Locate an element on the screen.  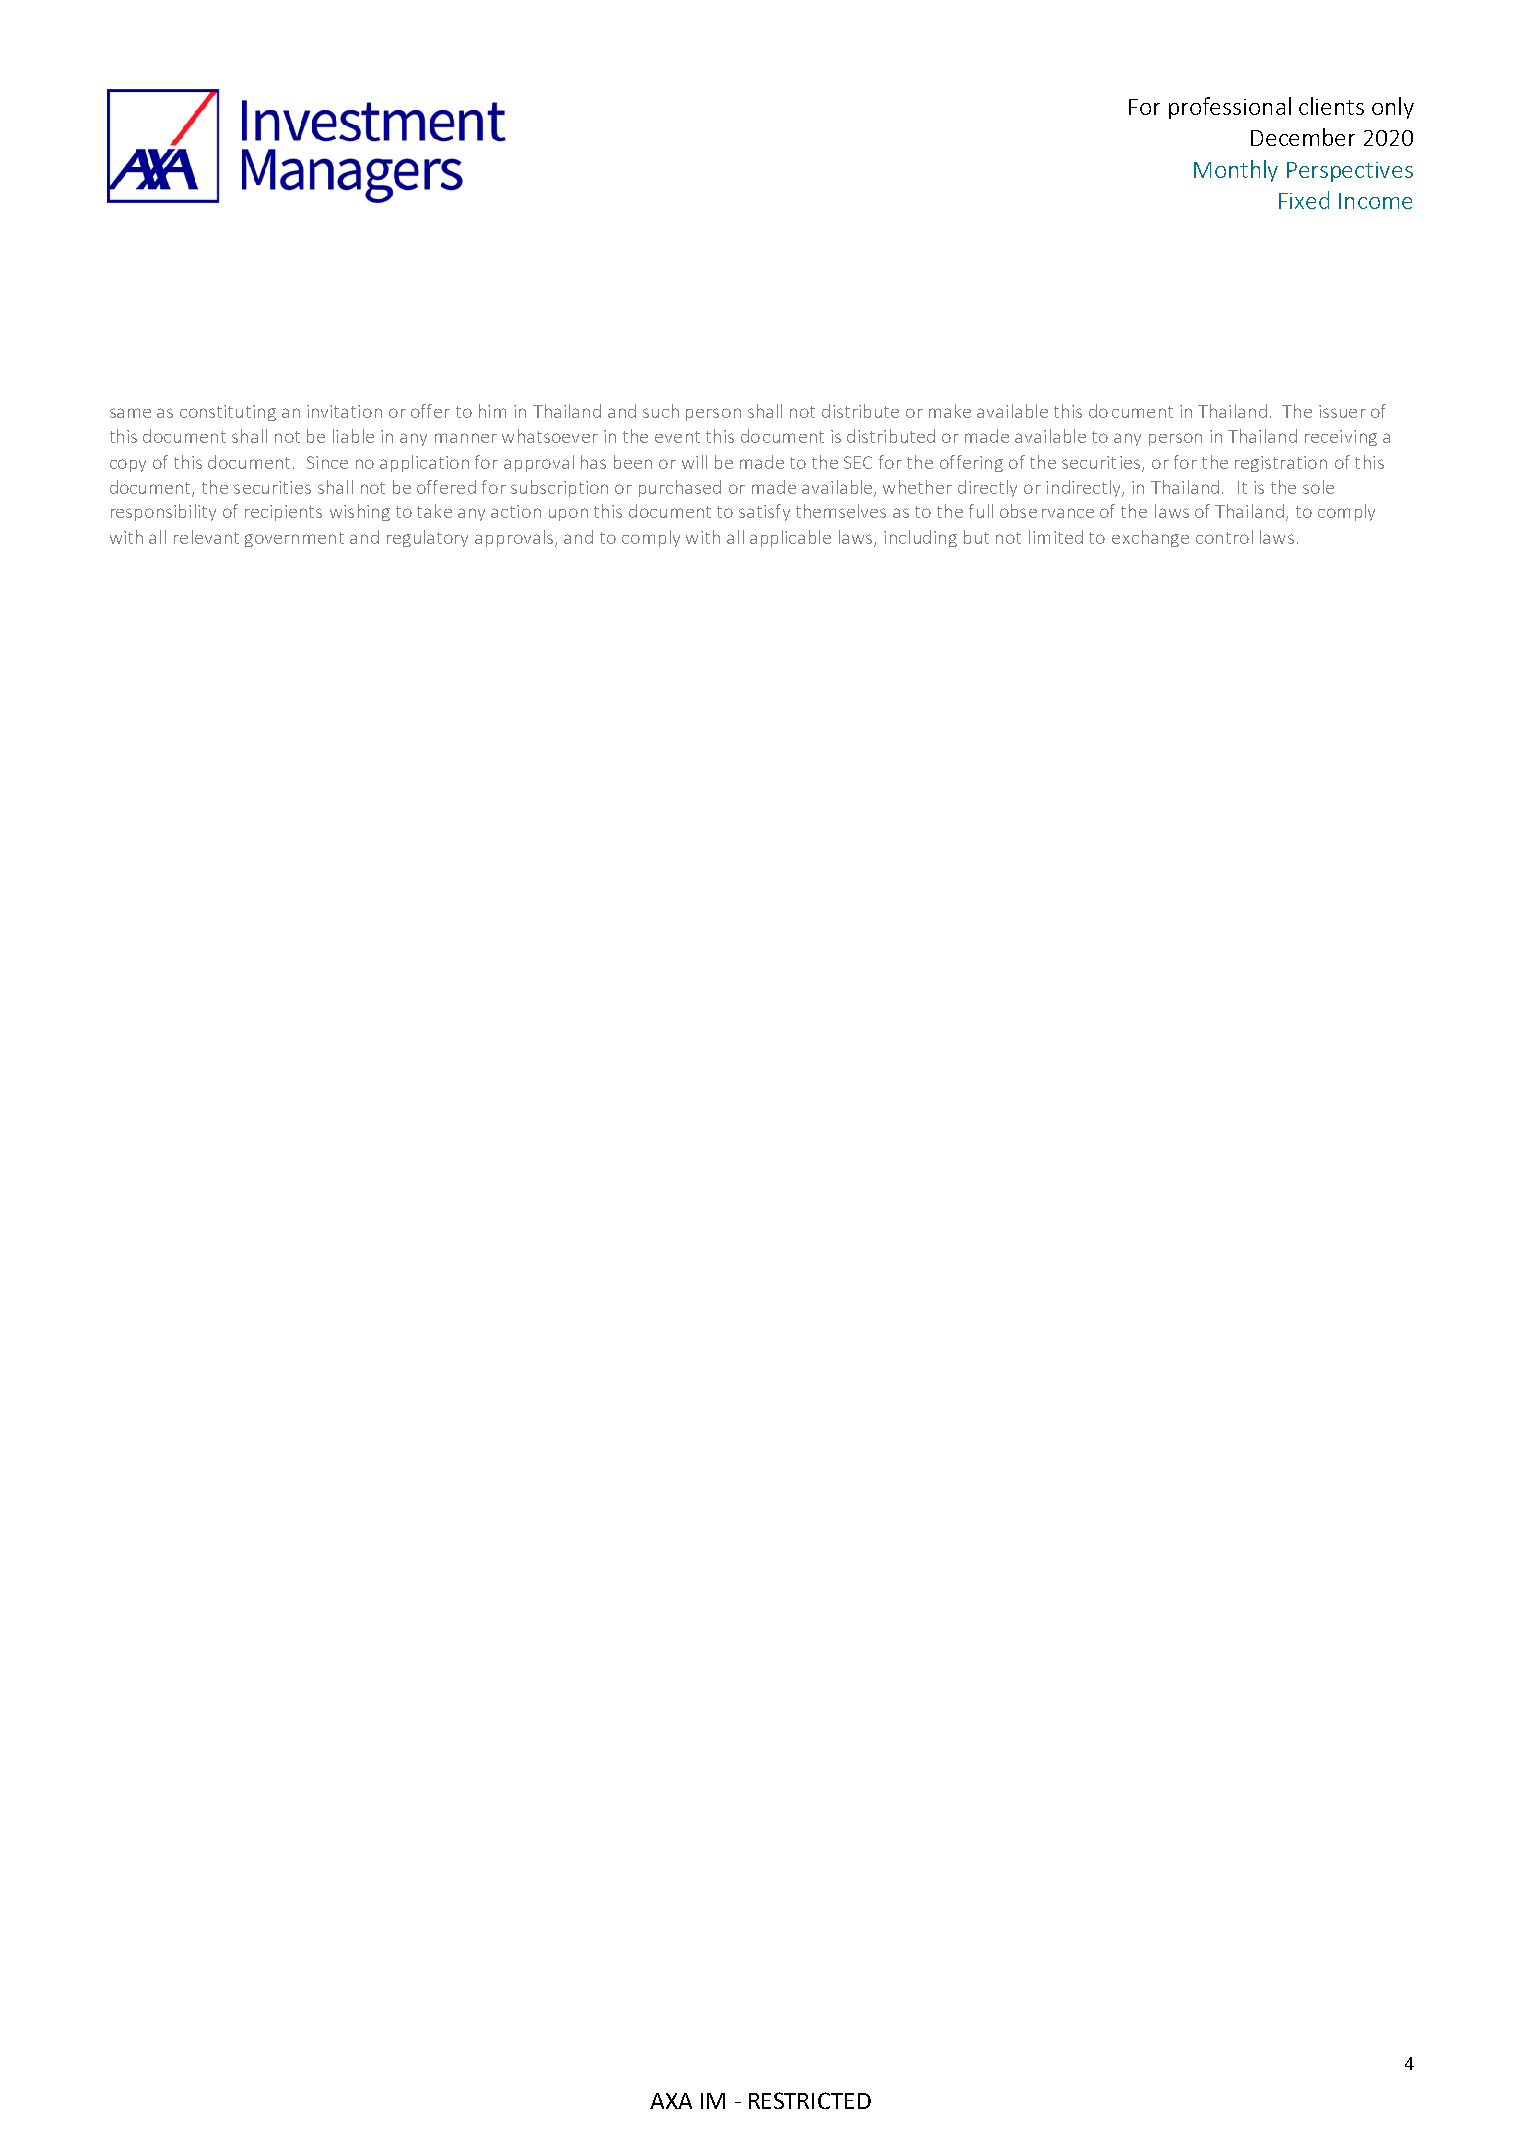
constituting is located at coordinates (228, 413).
